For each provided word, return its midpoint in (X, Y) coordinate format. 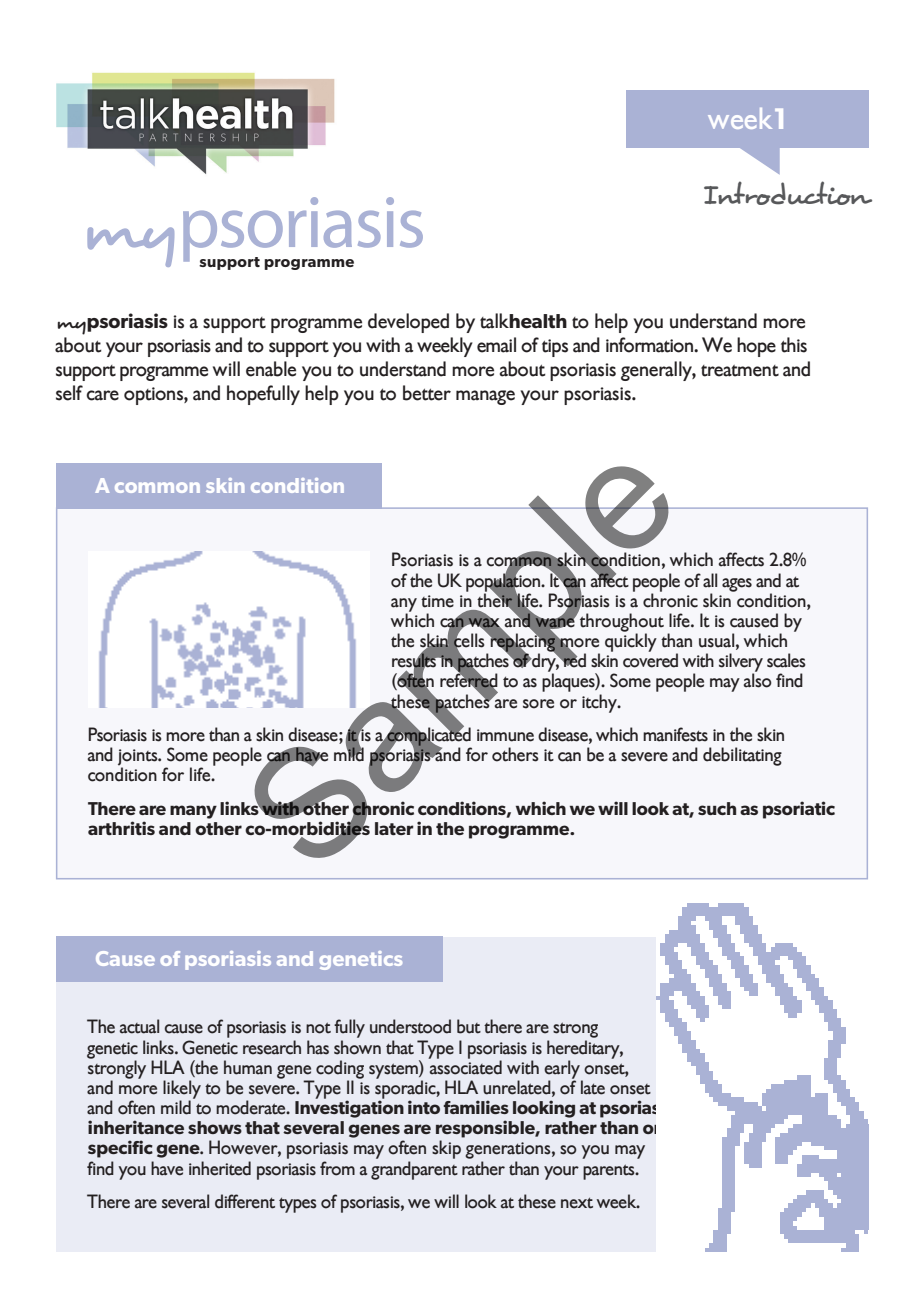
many (193, 812)
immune (505, 735)
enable (271, 369)
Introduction (788, 193)
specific (120, 1149)
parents (610, 1172)
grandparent (414, 1170)
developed (408, 323)
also (758, 680)
